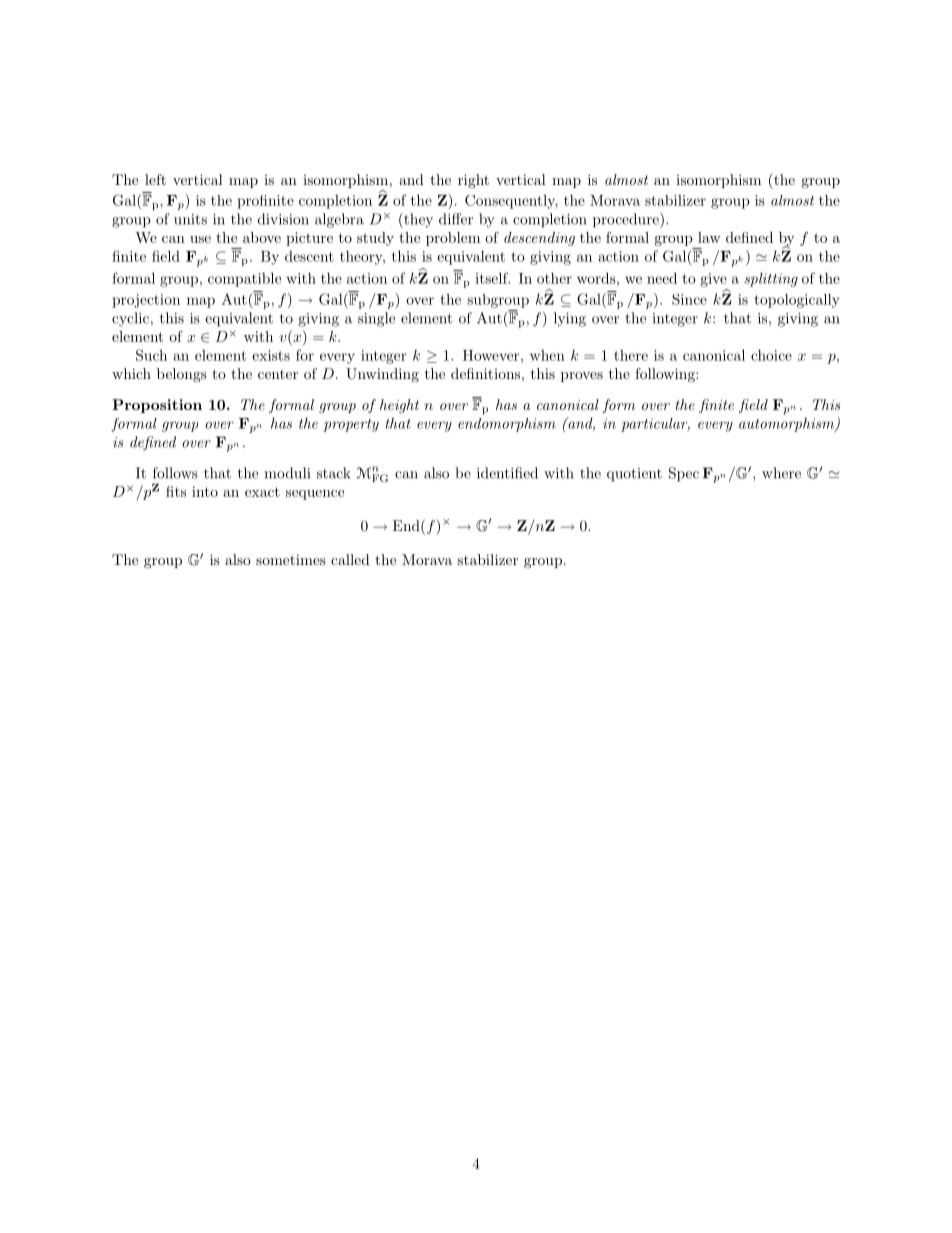  Describe the element at coordinates (473, 181) in the page. I see `right` at that location.
